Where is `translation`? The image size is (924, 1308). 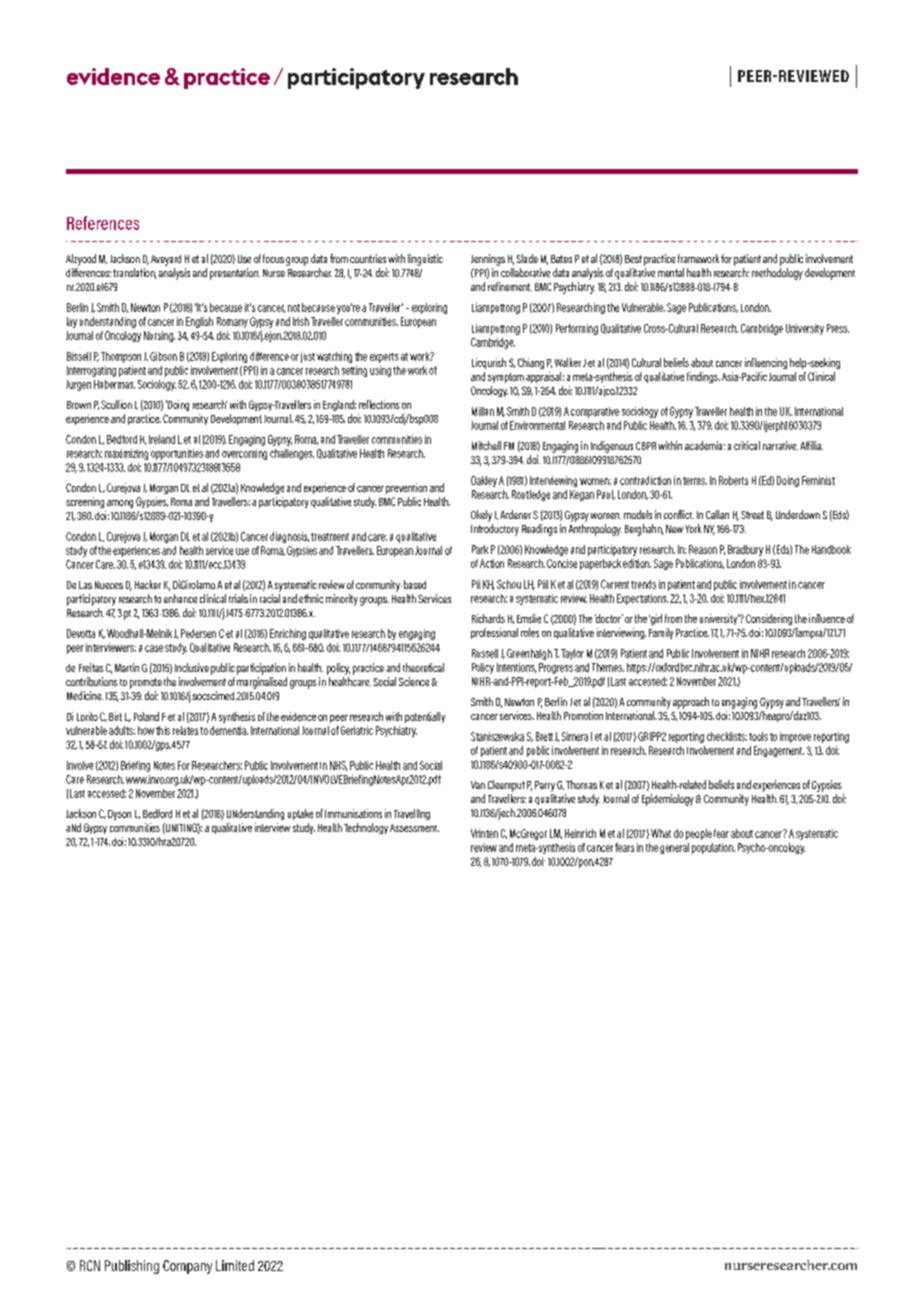
translation is located at coordinates (134, 273).
